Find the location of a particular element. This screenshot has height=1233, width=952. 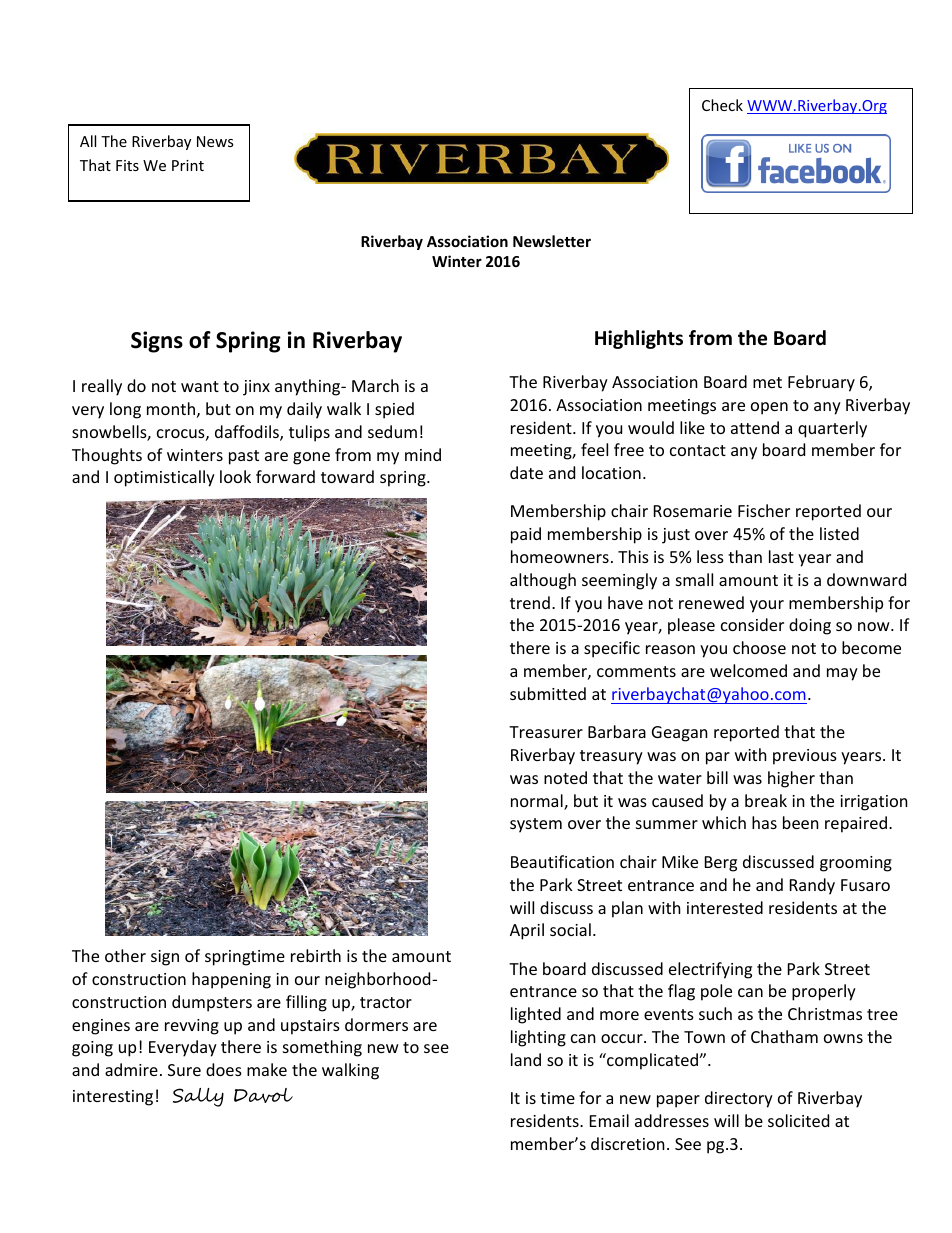

Highlights is located at coordinates (639, 339).
